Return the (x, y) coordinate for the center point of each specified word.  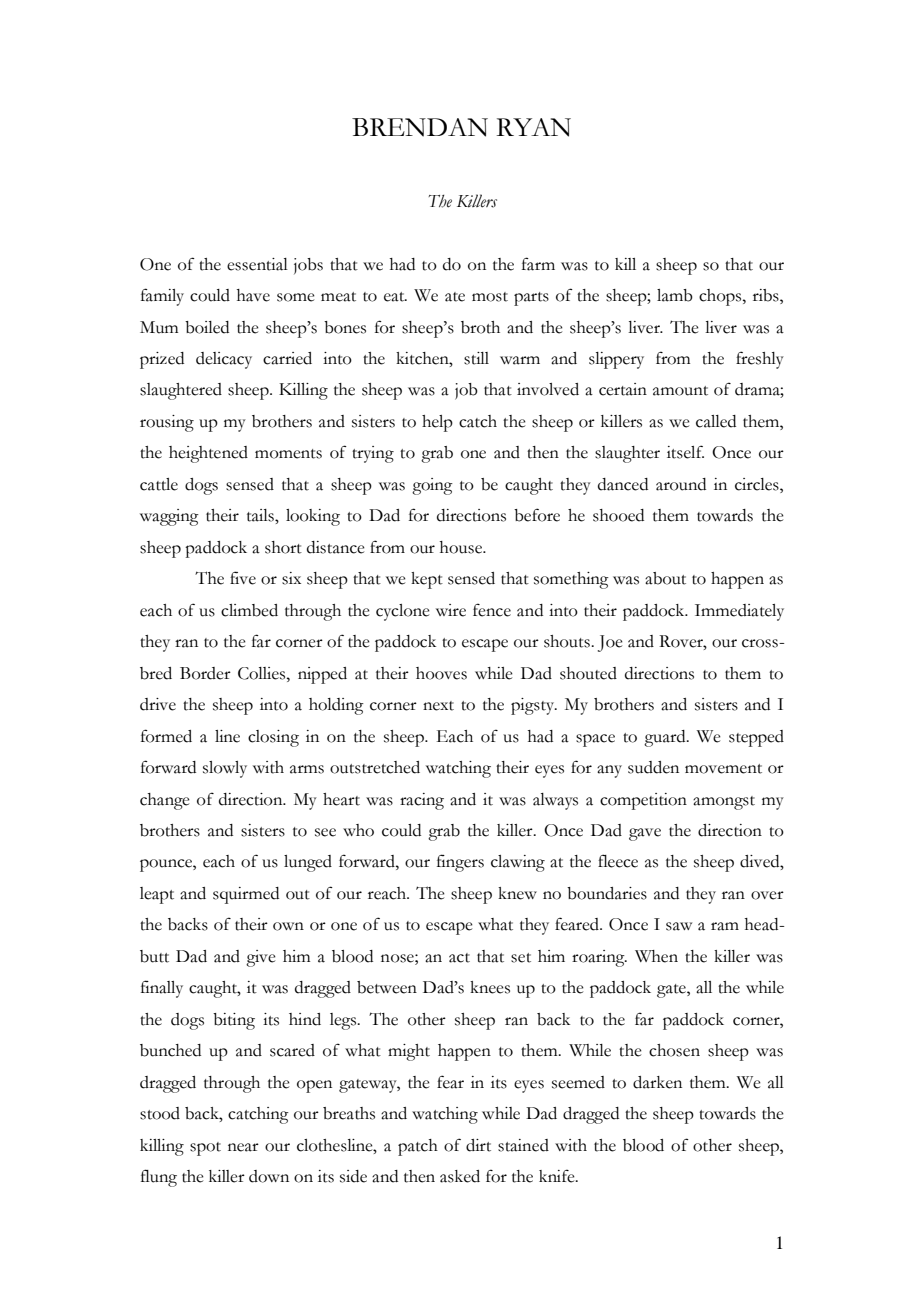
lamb (675, 295)
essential (257, 264)
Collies (263, 673)
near (243, 1147)
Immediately (739, 612)
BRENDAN (420, 127)
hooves (441, 673)
